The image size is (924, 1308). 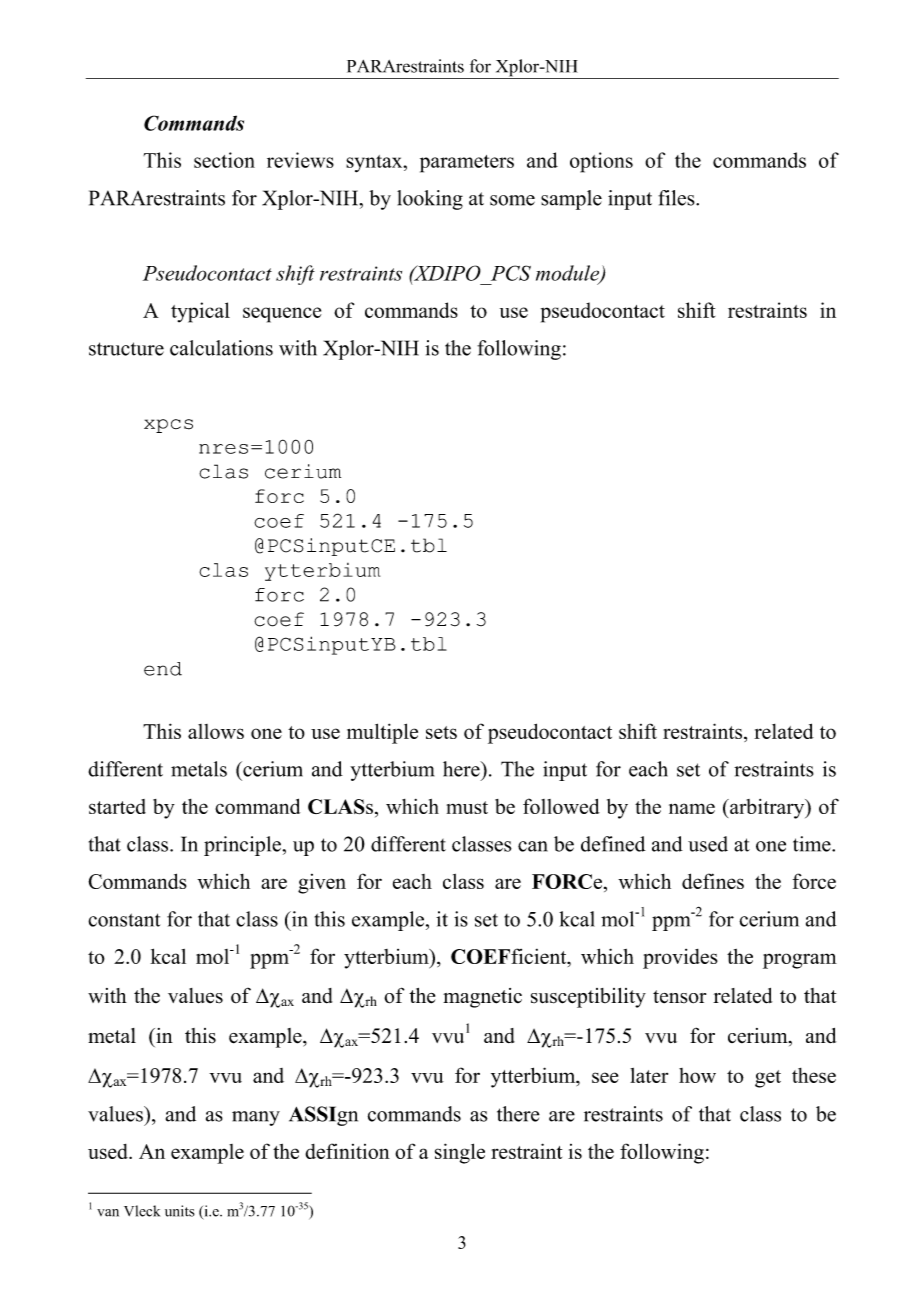 I want to click on files, so click(x=677, y=198).
